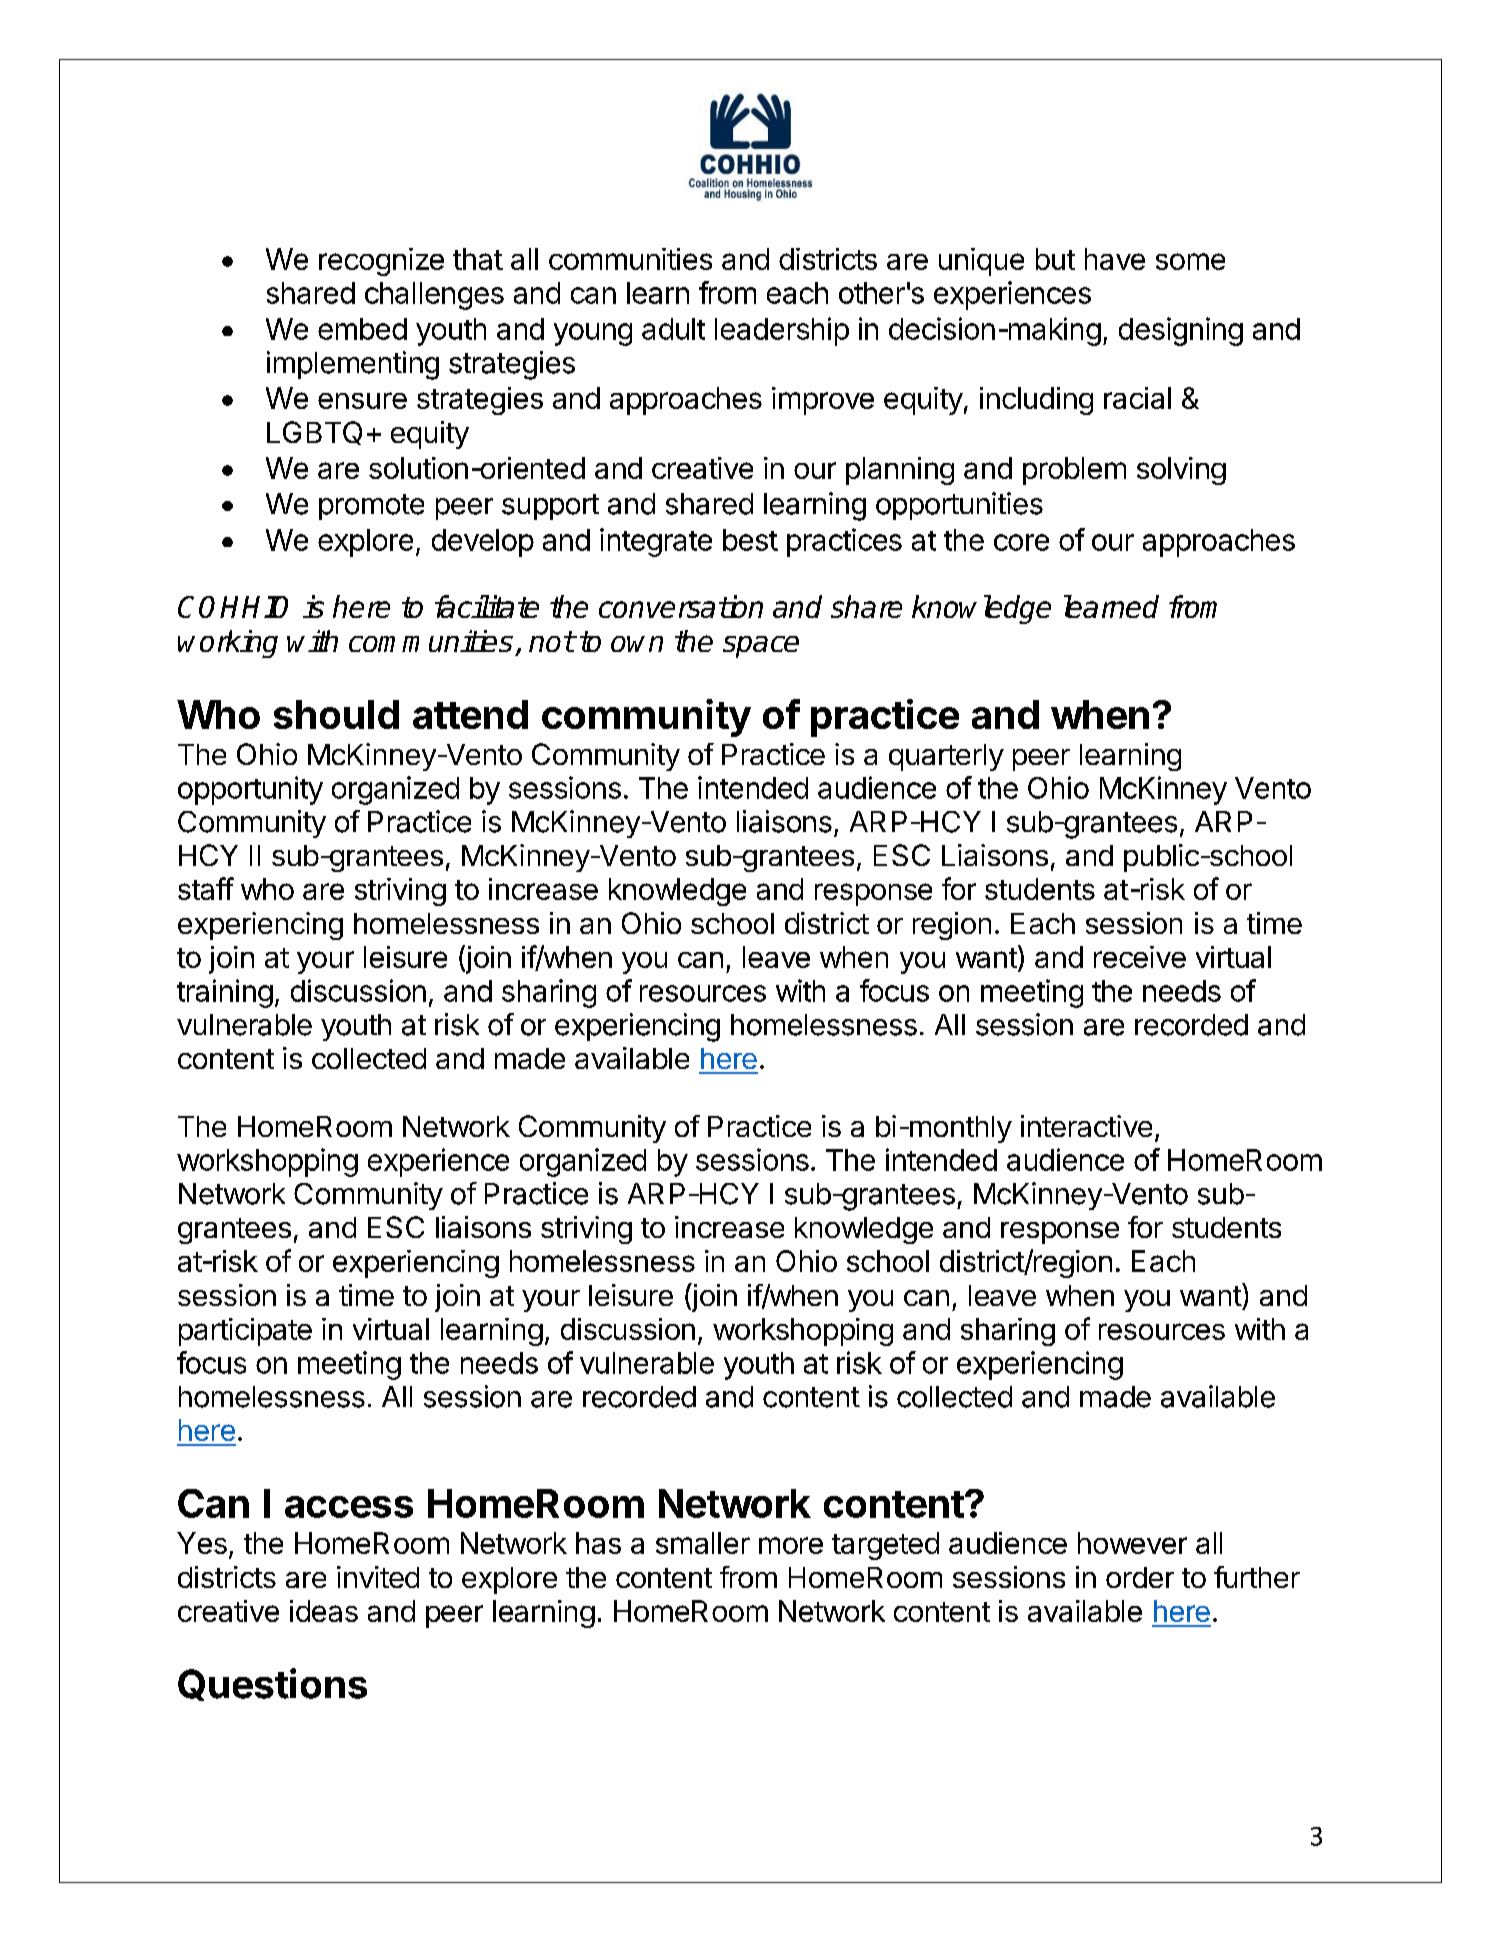  What do you see at coordinates (362, 329) in the screenshot?
I see `embed` at bounding box center [362, 329].
